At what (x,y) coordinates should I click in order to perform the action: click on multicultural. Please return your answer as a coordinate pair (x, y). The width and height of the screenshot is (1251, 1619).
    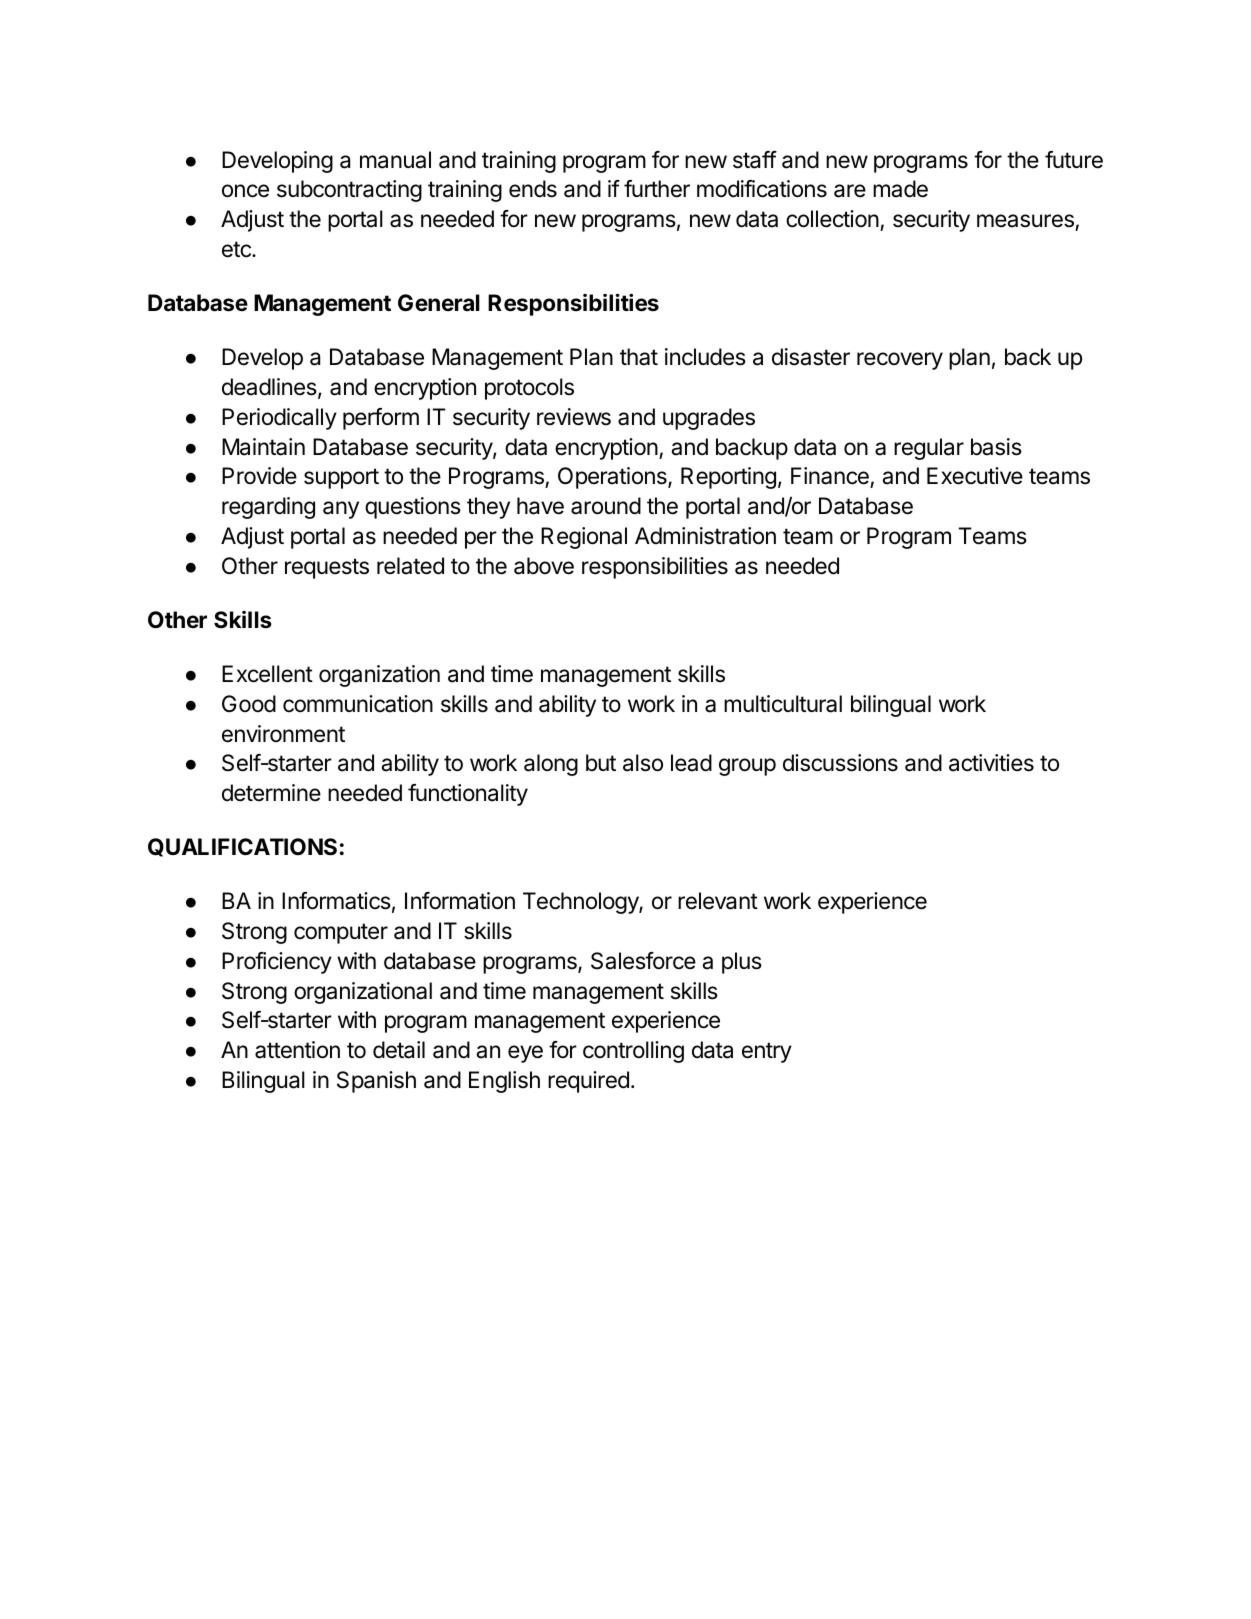
    Looking at the image, I should click on (783, 704).
